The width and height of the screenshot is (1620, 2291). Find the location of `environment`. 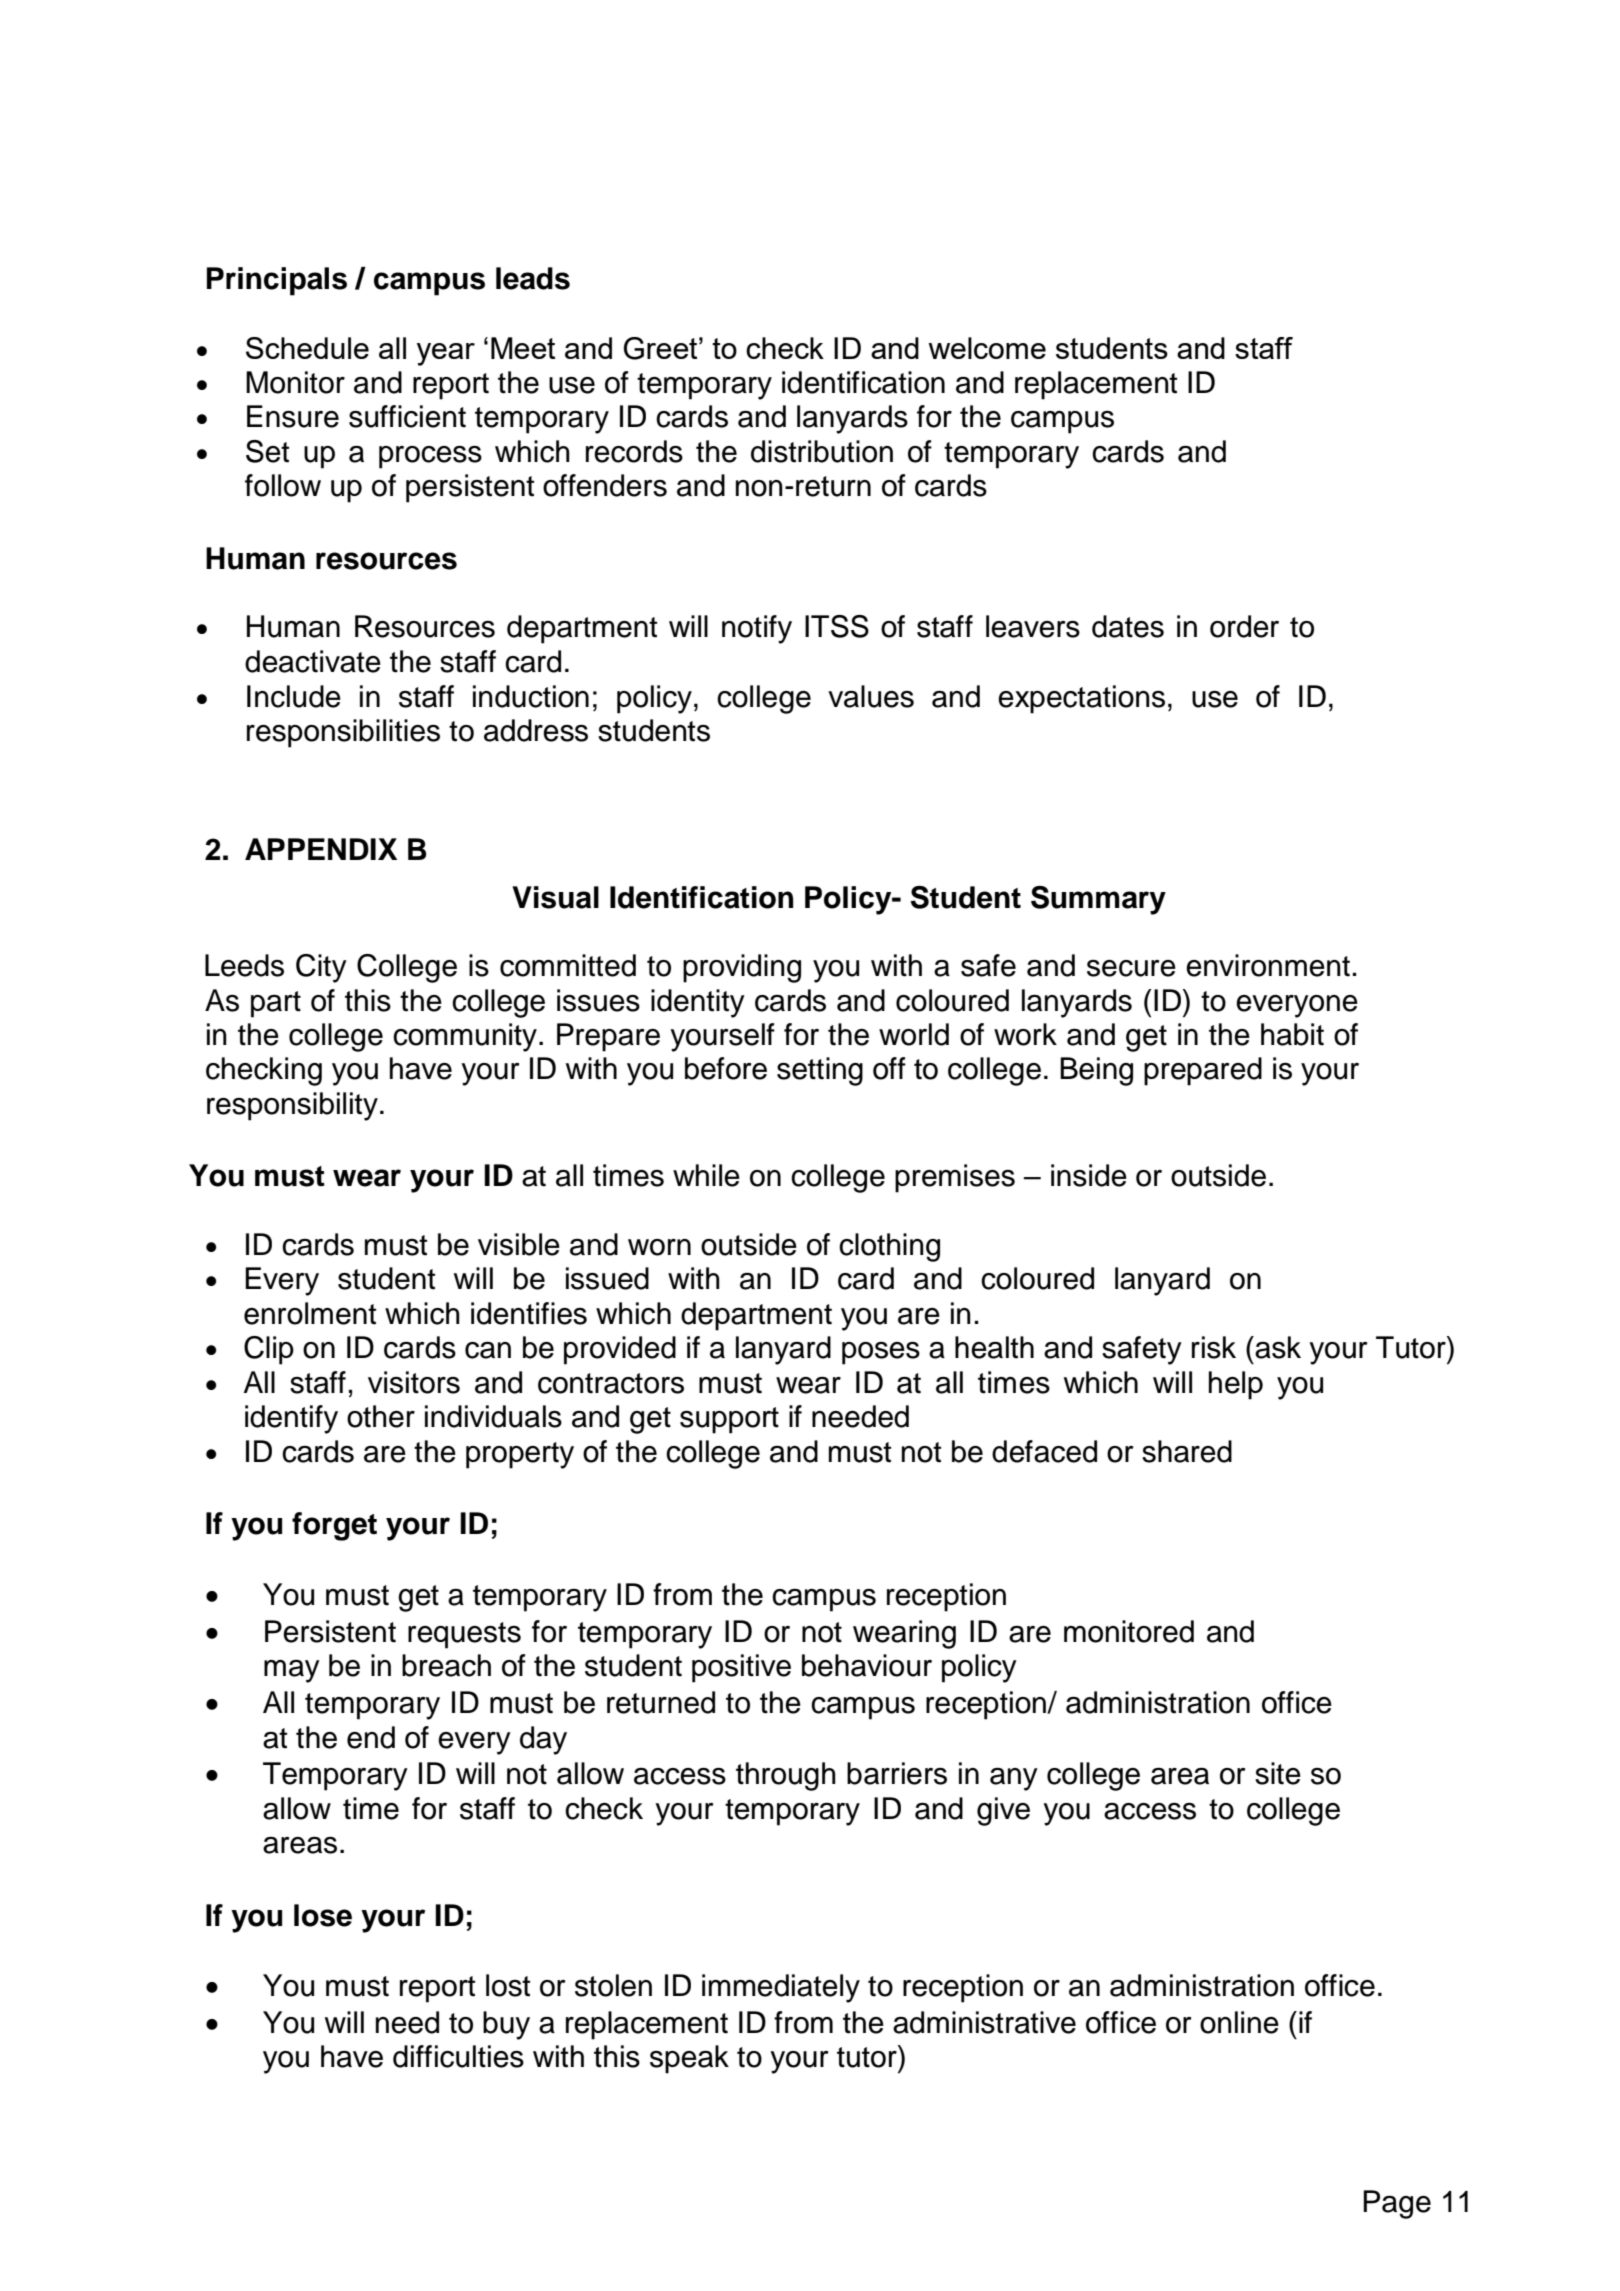

environment is located at coordinates (1268, 965).
